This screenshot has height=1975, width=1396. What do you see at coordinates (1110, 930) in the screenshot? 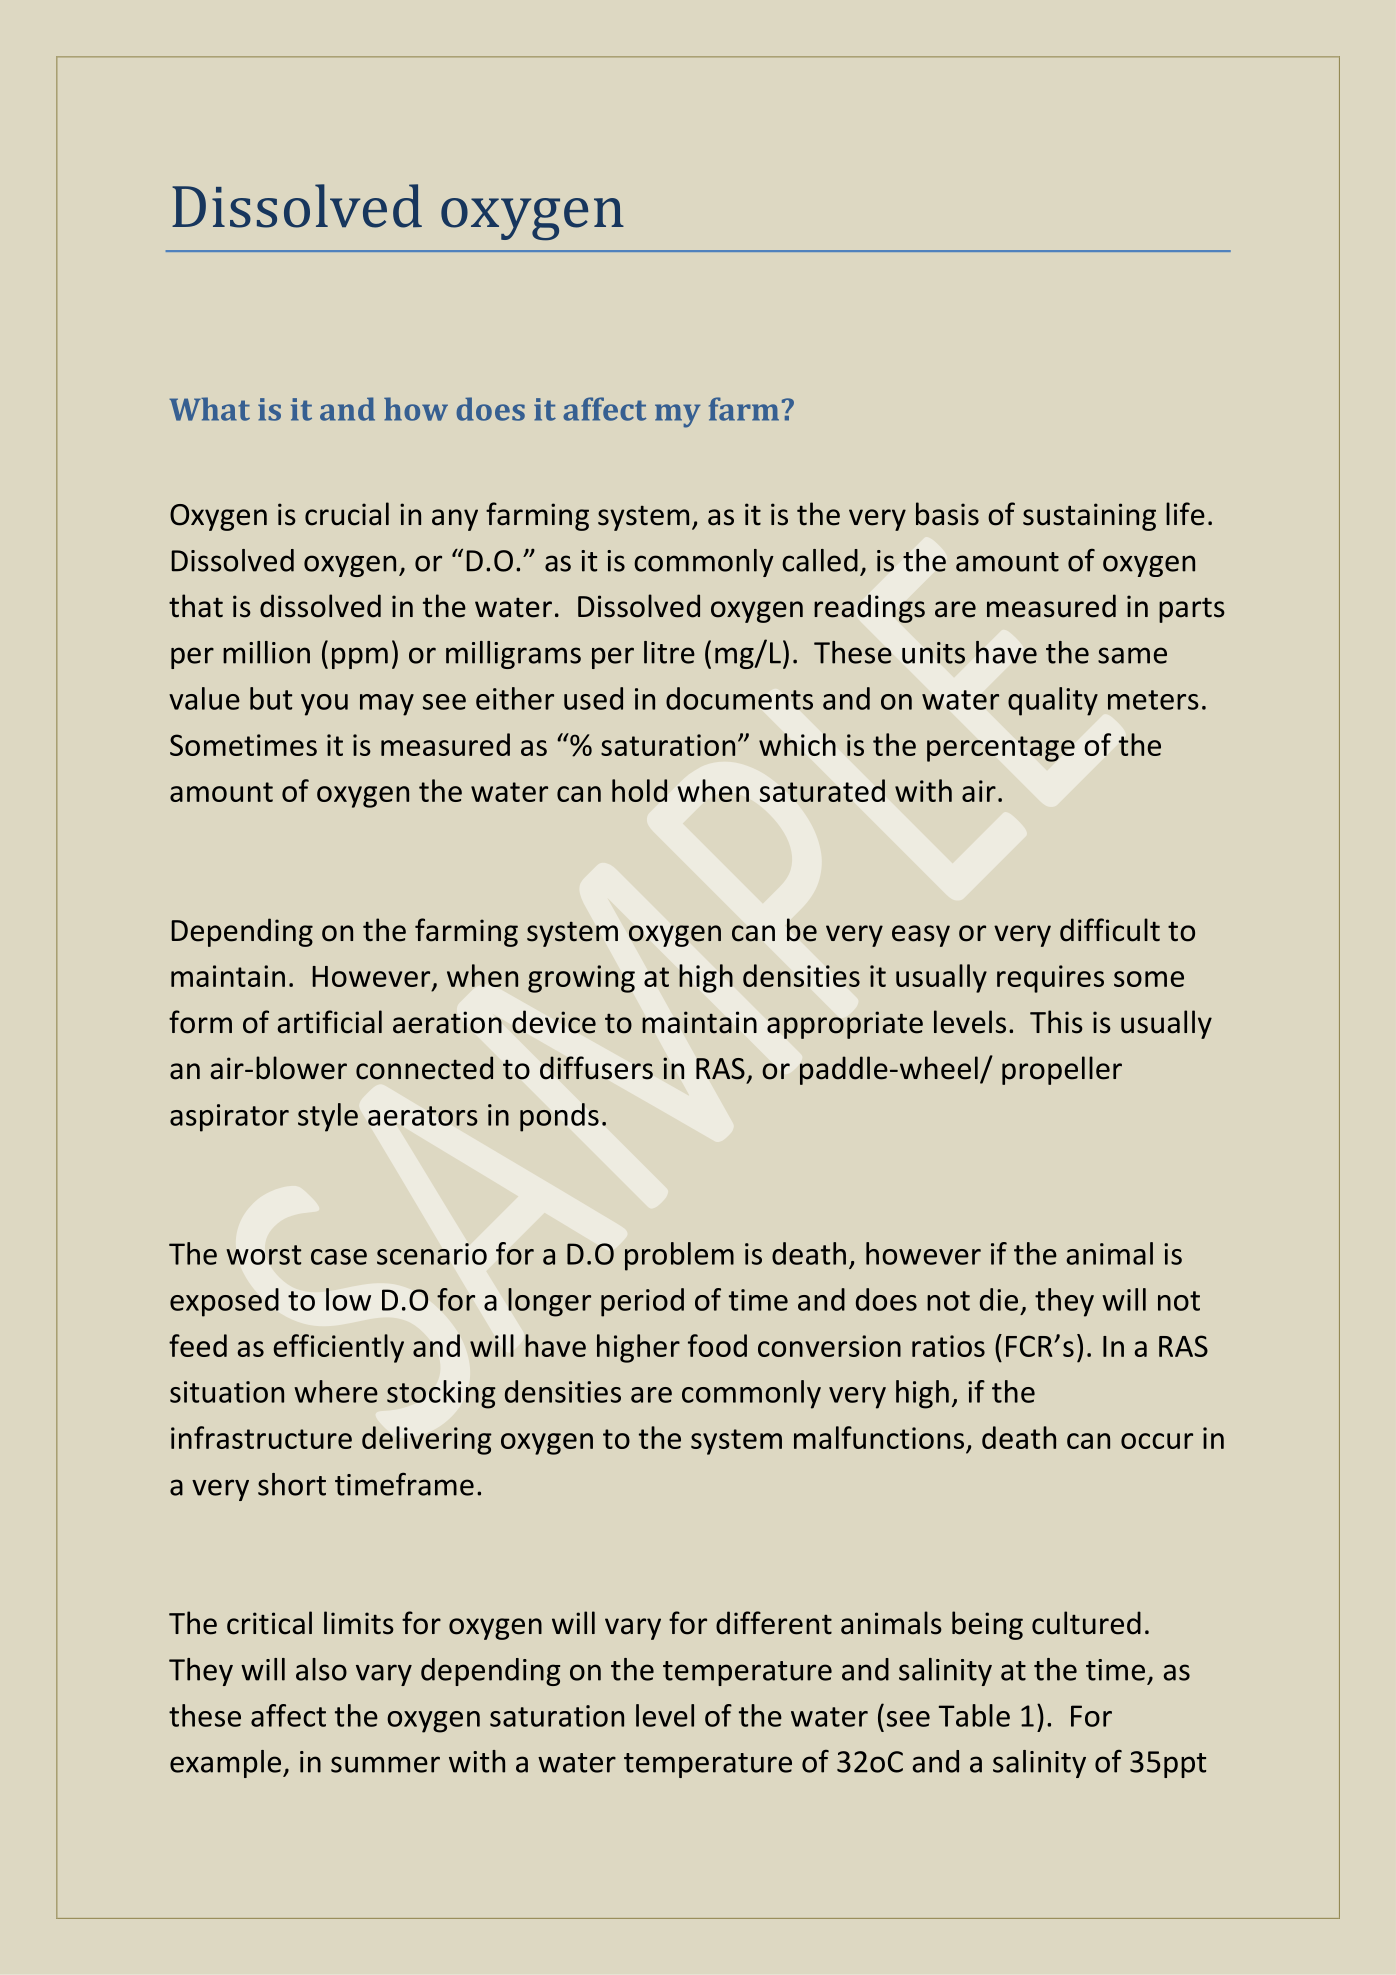
I see `difficult` at bounding box center [1110, 930].
